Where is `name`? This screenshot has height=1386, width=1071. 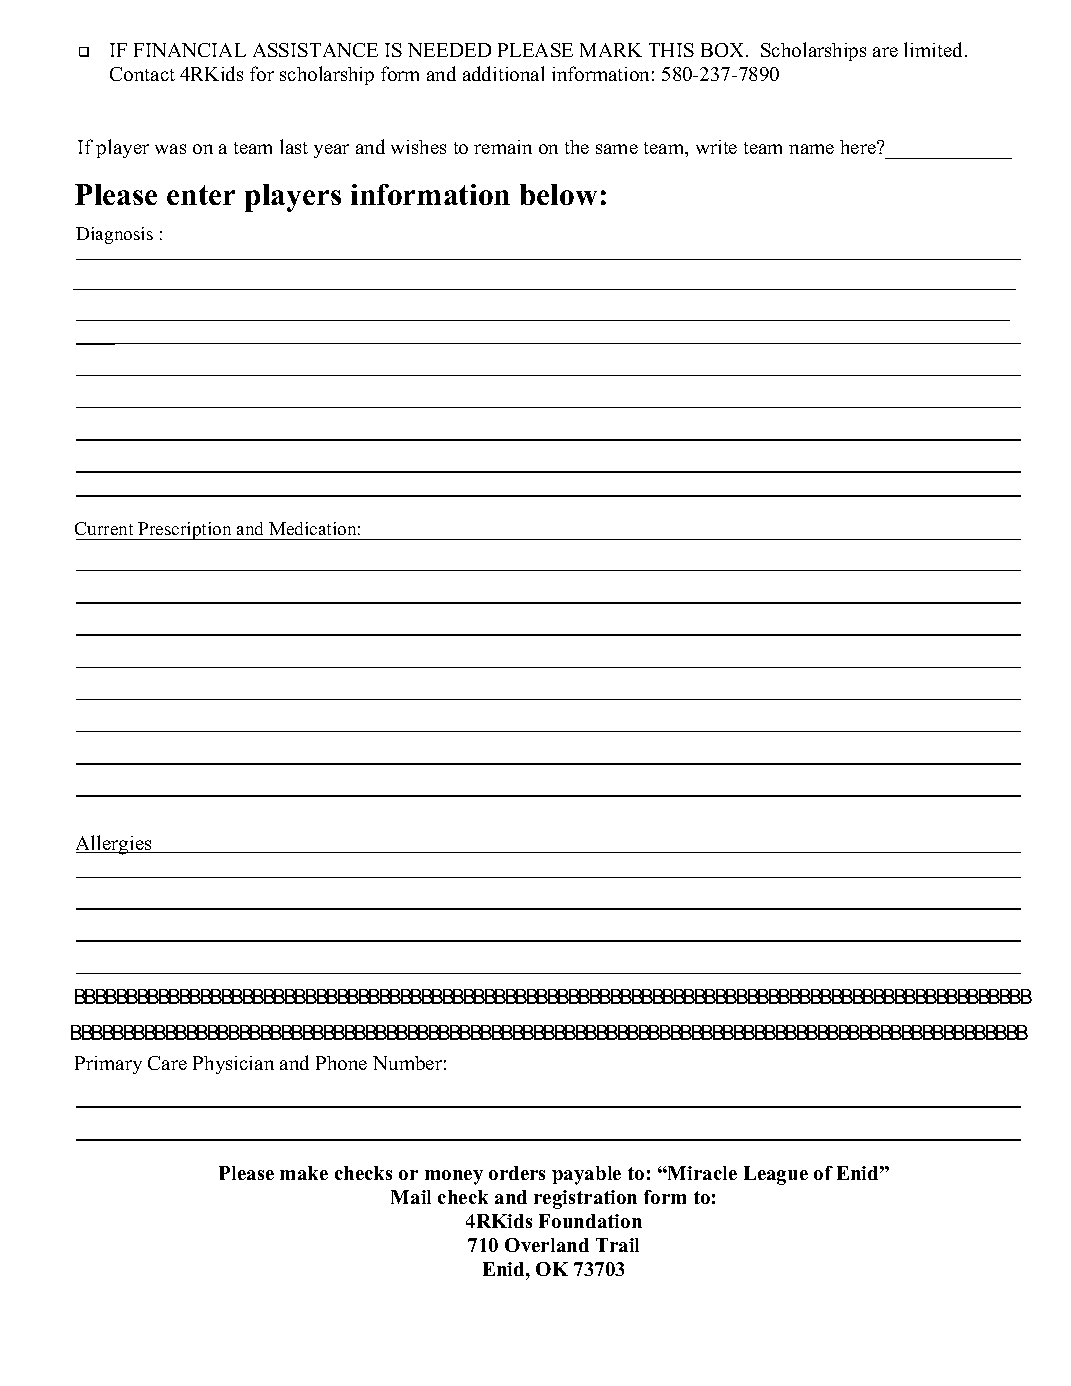 name is located at coordinates (811, 149).
